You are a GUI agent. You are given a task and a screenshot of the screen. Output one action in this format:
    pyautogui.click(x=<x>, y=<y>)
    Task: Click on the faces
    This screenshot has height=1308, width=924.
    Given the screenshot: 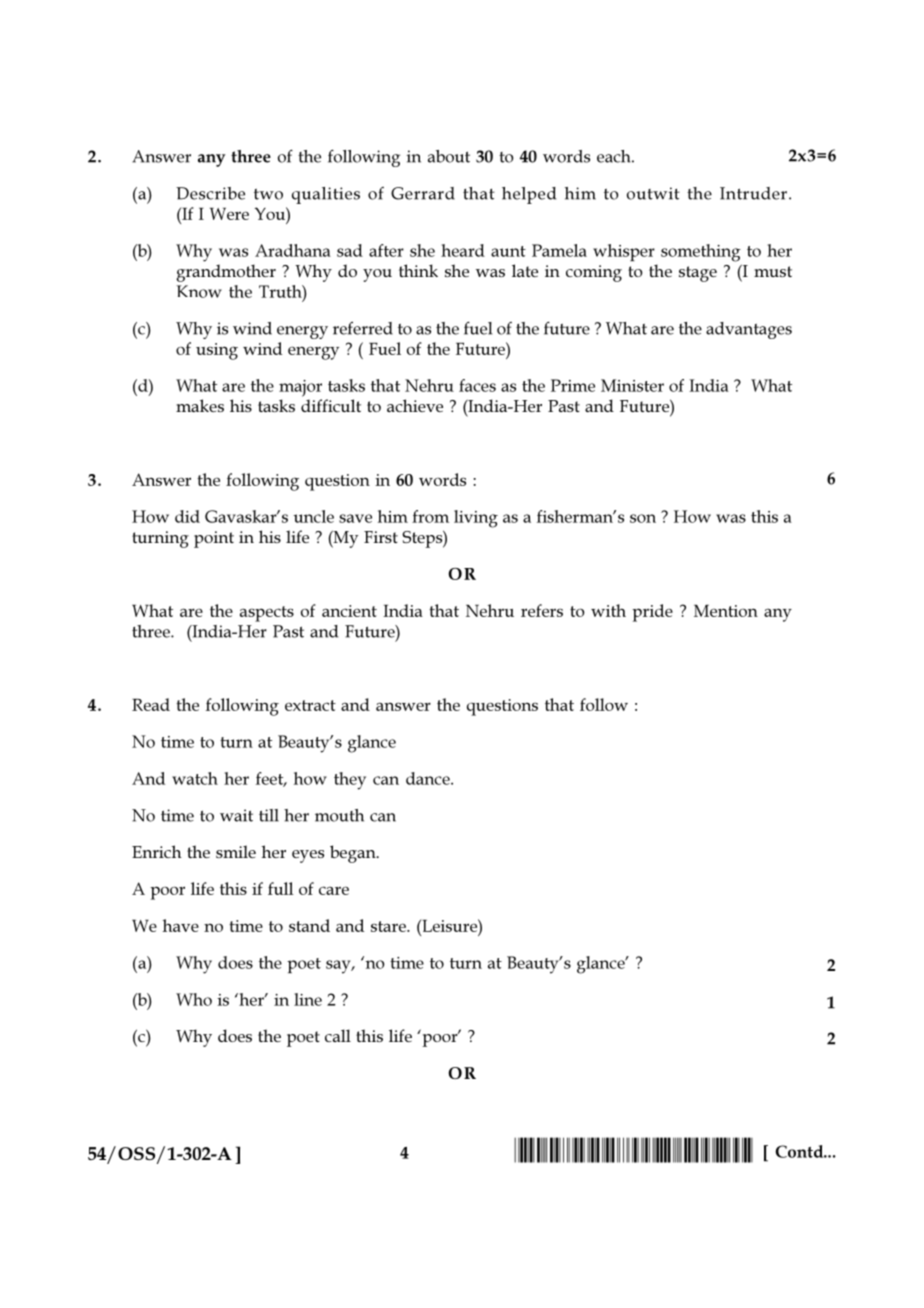 What is the action you would take?
    pyautogui.click(x=477, y=385)
